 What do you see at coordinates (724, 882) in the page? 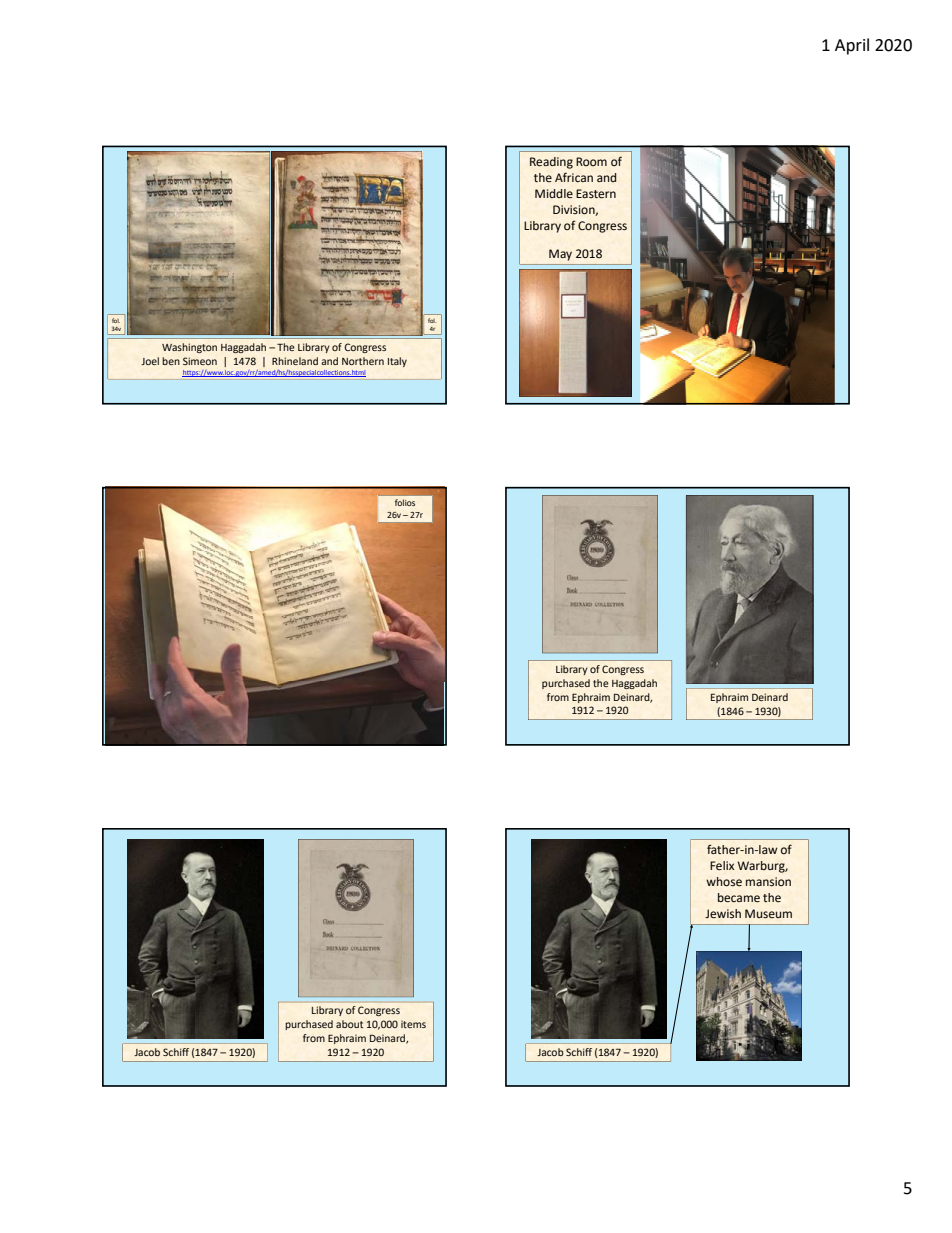
I see `whose` at bounding box center [724, 882].
